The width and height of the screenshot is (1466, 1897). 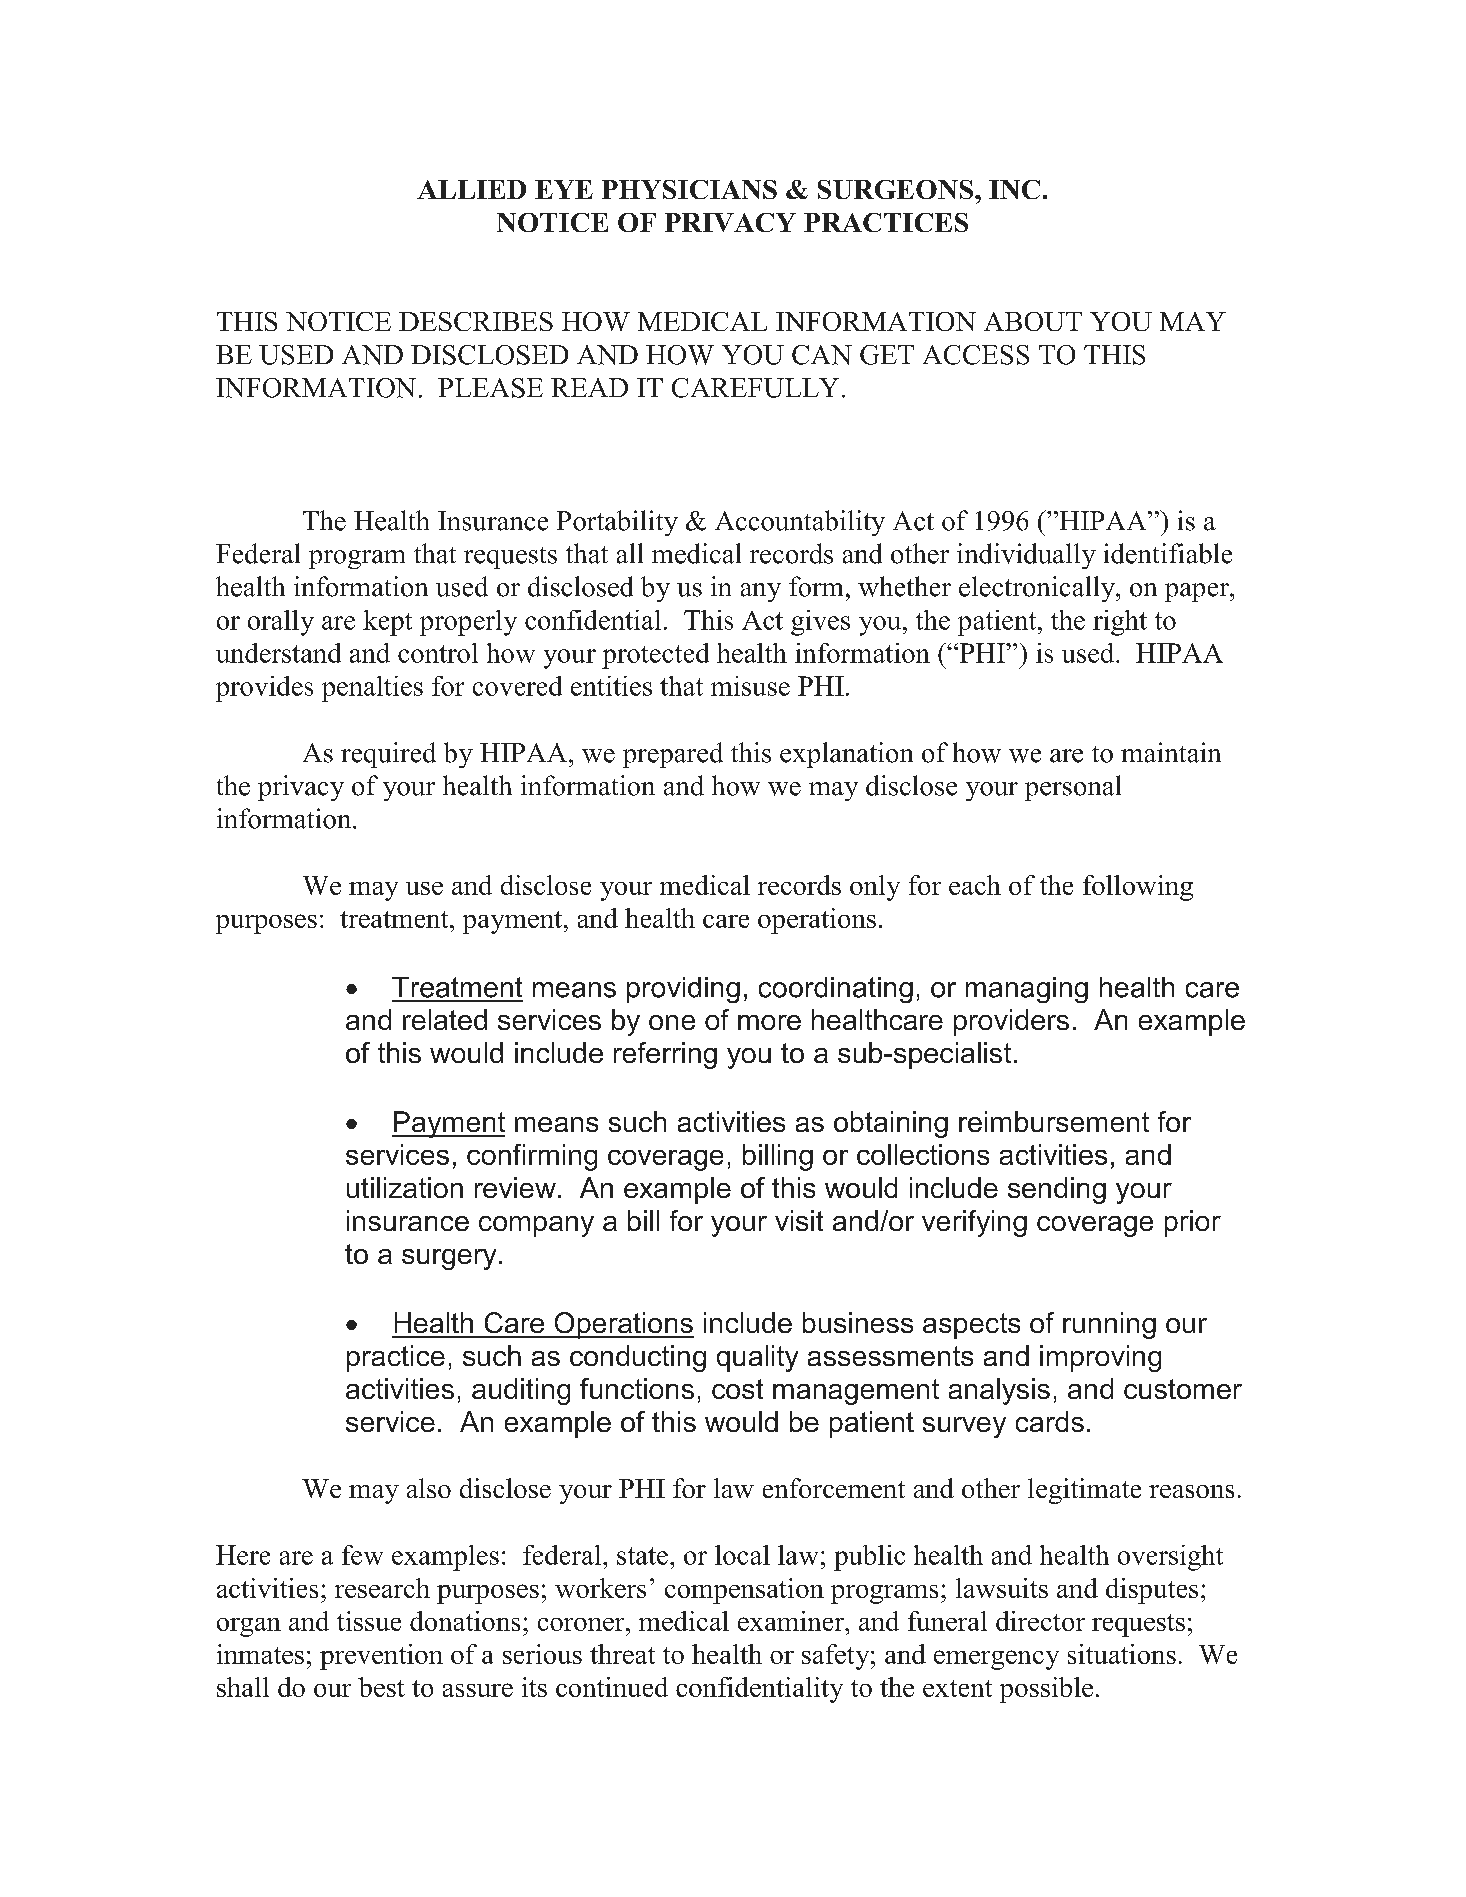 I want to click on managing, so click(x=1027, y=990).
